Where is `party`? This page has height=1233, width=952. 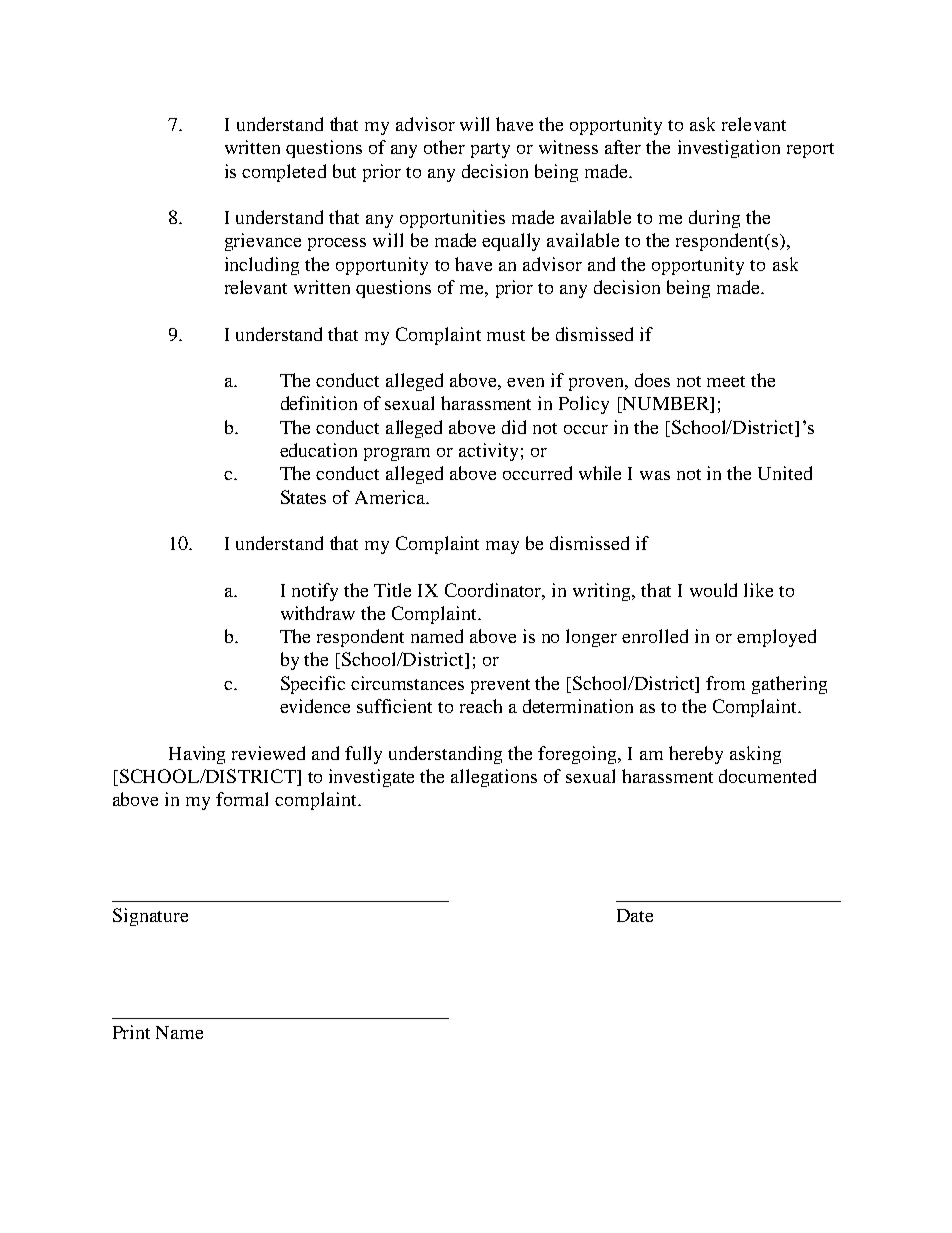 party is located at coordinates (490, 150).
